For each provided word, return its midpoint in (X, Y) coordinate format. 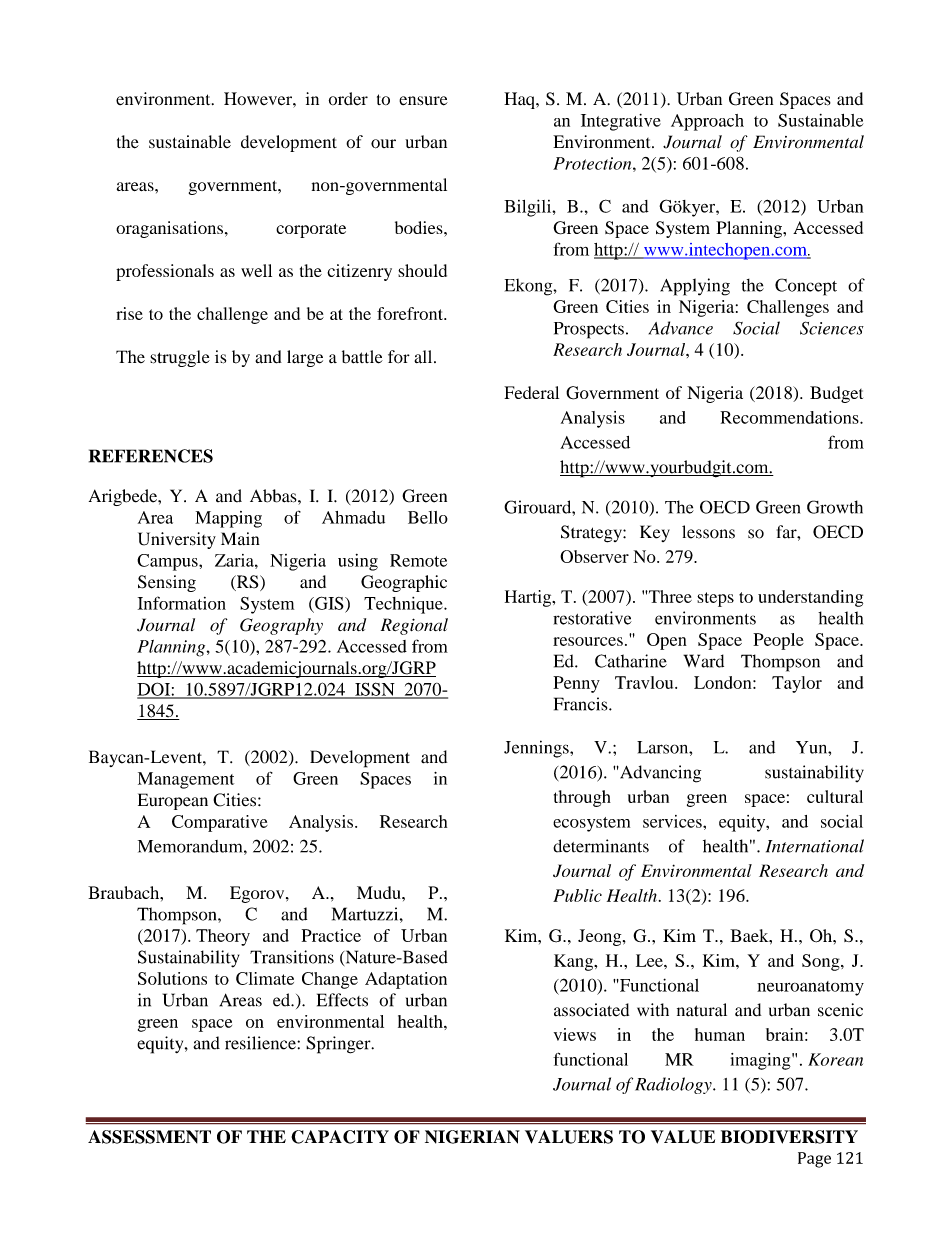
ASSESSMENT (149, 1137)
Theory (223, 937)
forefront (411, 313)
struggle (180, 358)
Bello (428, 517)
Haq (520, 100)
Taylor (797, 684)
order (348, 98)
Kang (575, 962)
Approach (707, 122)
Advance (681, 328)
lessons (708, 532)
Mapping (228, 519)
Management (186, 780)
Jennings (537, 749)
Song (822, 962)
